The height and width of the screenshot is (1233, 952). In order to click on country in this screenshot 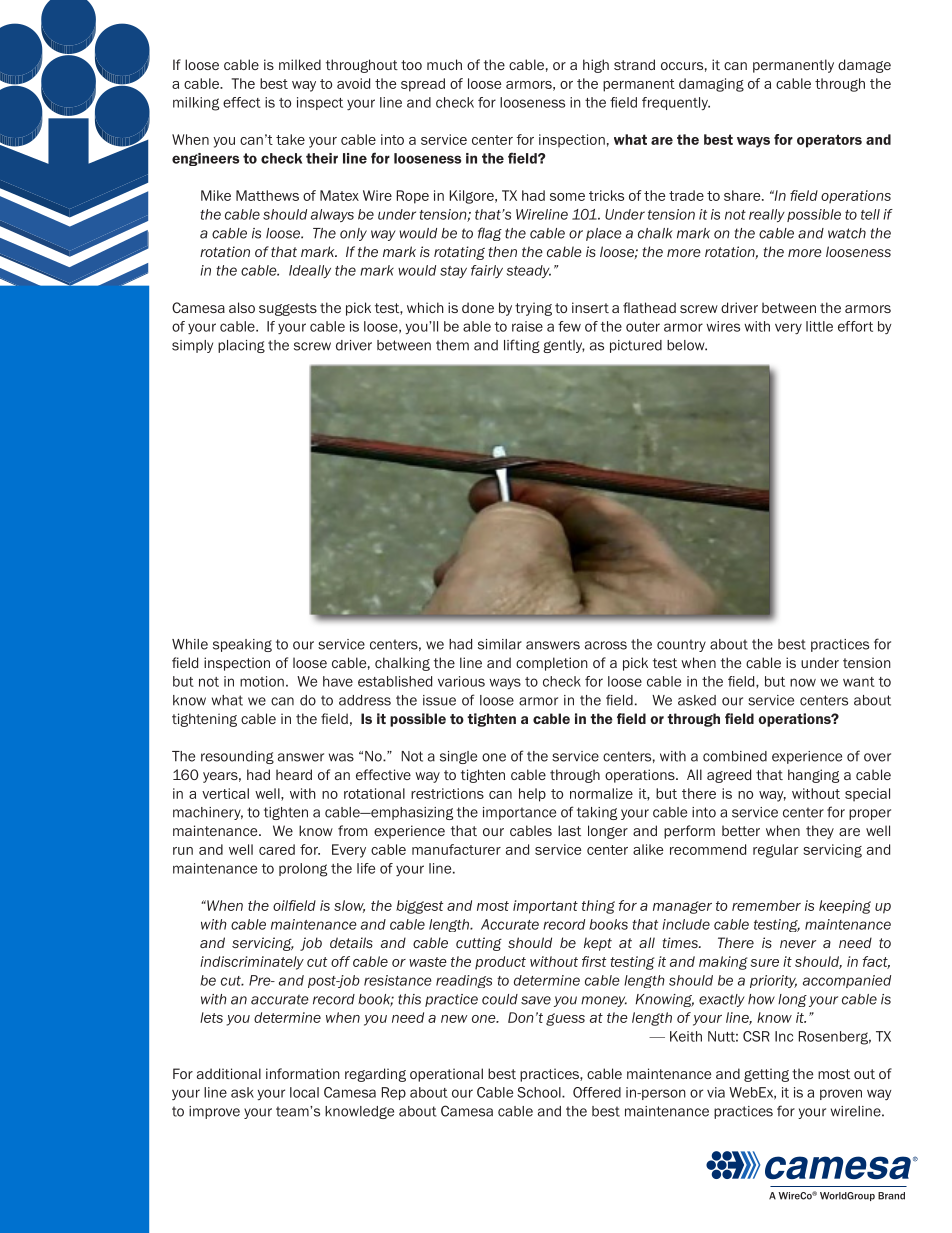, I will do `click(681, 645)`.
